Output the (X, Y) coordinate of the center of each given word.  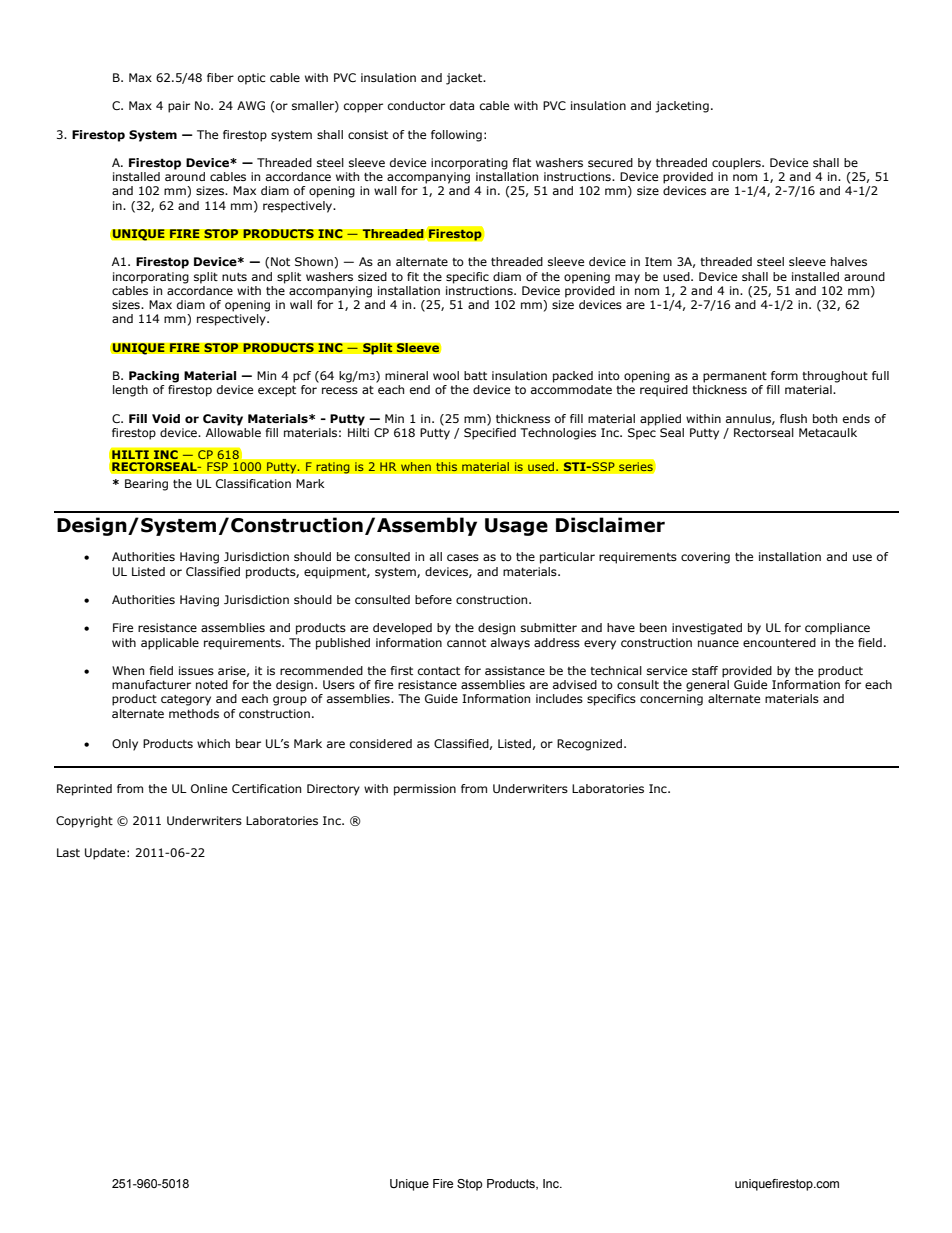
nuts (234, 277)
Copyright (84, 822)
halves (849, 261)
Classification (253, 483)
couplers (737, 164)
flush (793, 418)
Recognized (589, 745)
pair (179, 107)
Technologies (558, 434)
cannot (466, 643)
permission (425, 790)
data (462, 105)
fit (413, 276)
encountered (779, 642)
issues (196, 670)
